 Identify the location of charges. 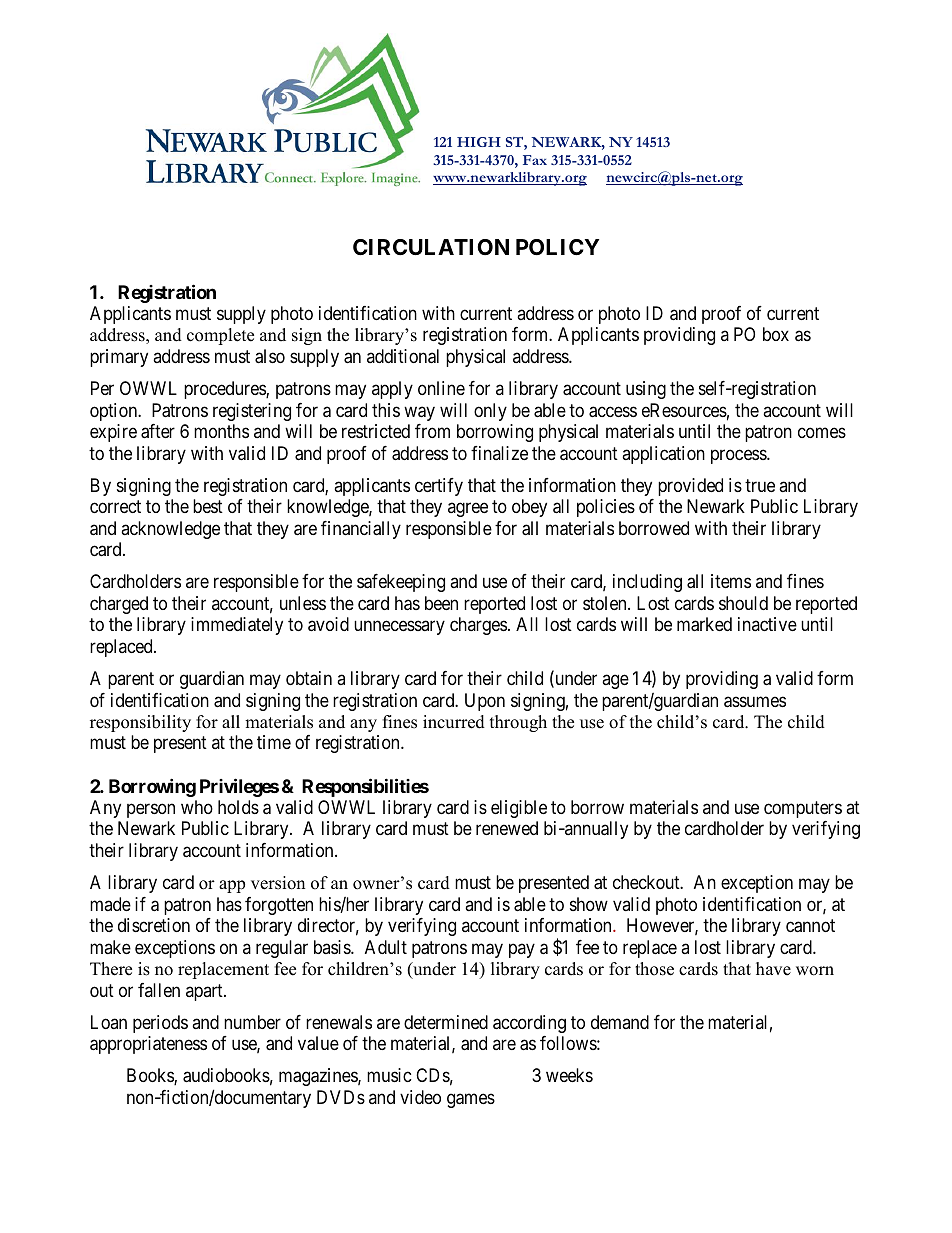
(478, 626).
